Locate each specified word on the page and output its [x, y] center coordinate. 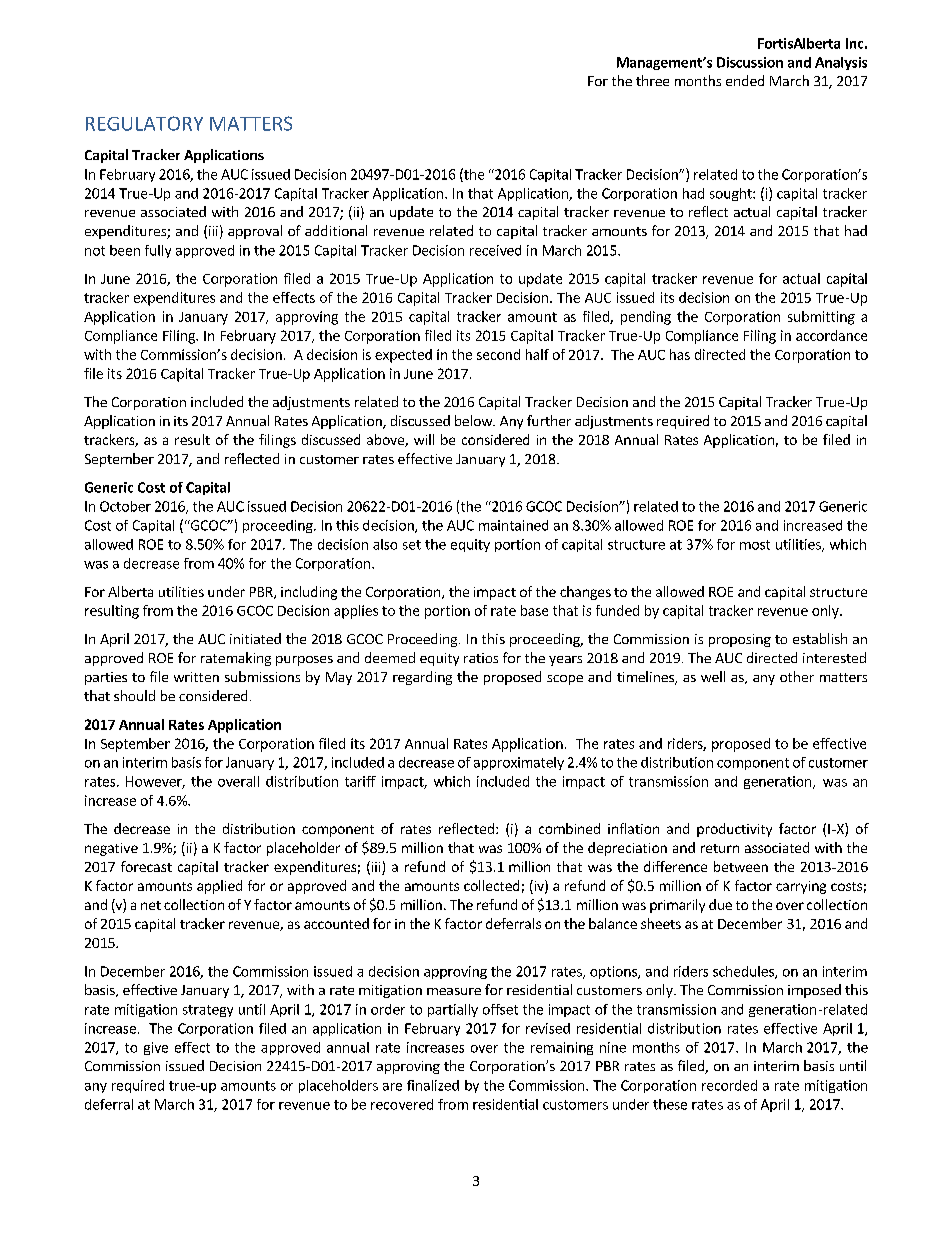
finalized [433, 1085]
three [652, 80]
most [755, 545]
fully [158, 251]
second [498, 354]
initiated [255, 638]
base [534, 610]
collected [491, 885]
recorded [729, 1085]
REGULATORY [144, 123]
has [680, 354]
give [156, 1048]
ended [745, 80]
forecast [146, 866]
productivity [734, 830]
